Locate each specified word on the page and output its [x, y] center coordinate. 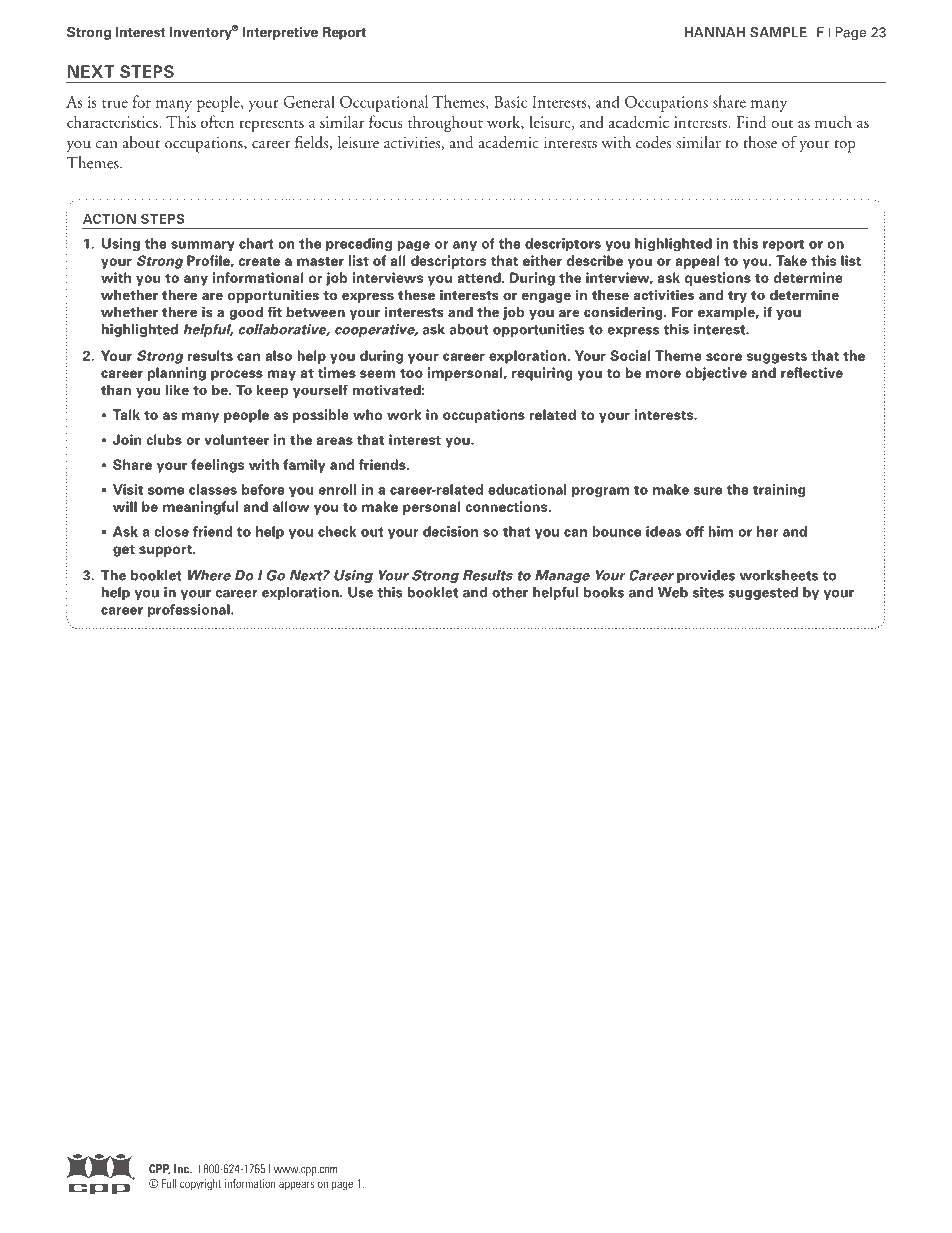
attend [480, 277]
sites [708, 592]
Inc [182, 1169]
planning [177, 374]
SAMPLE [778, 32]
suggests [777, 358]
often [217, 121]
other [510, 592]
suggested [763, 593]
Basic [510, 102]
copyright [200, 1185]
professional [190, 610]
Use [360, 592]
